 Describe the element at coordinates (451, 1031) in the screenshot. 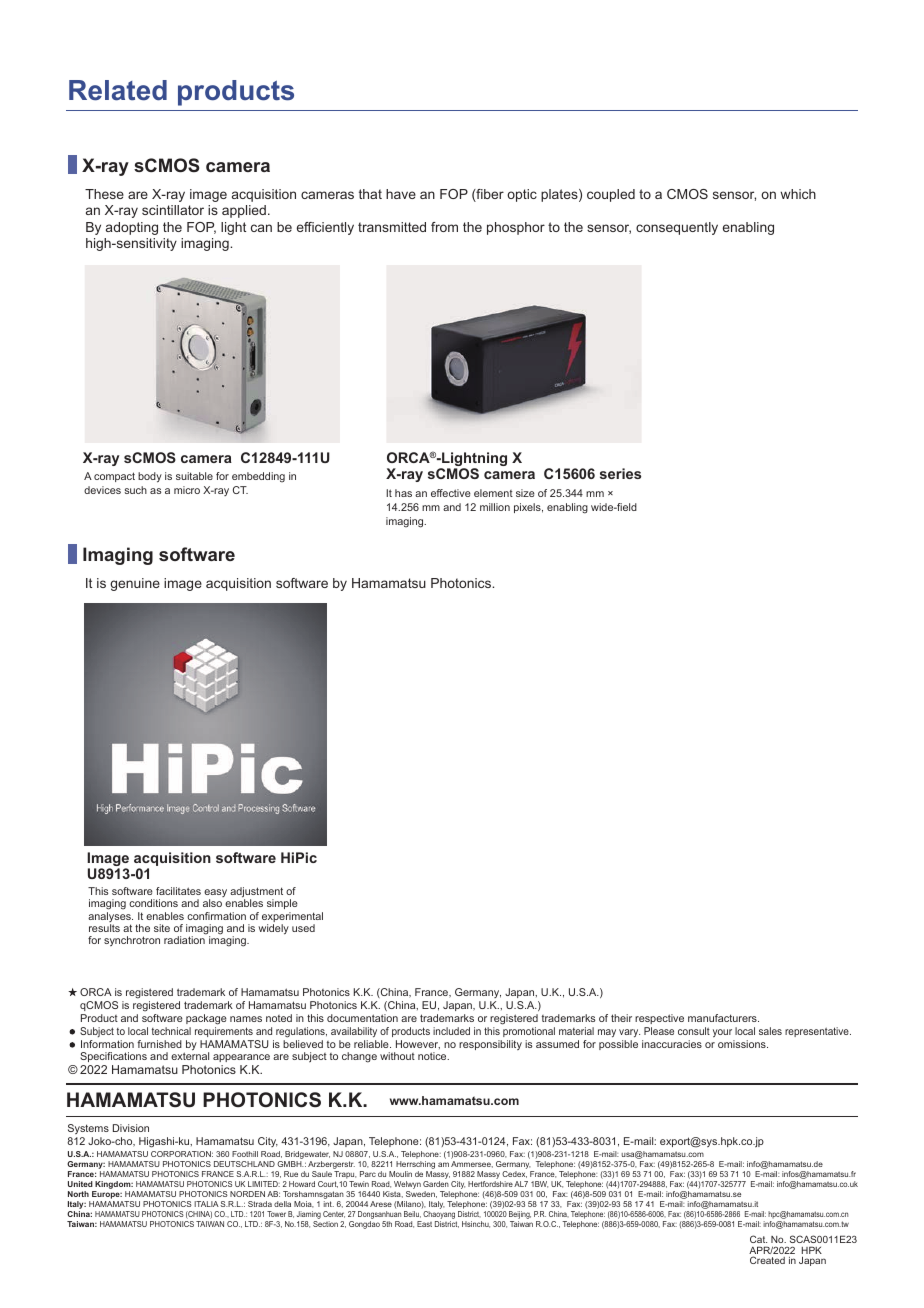

I see `included` at that location.
